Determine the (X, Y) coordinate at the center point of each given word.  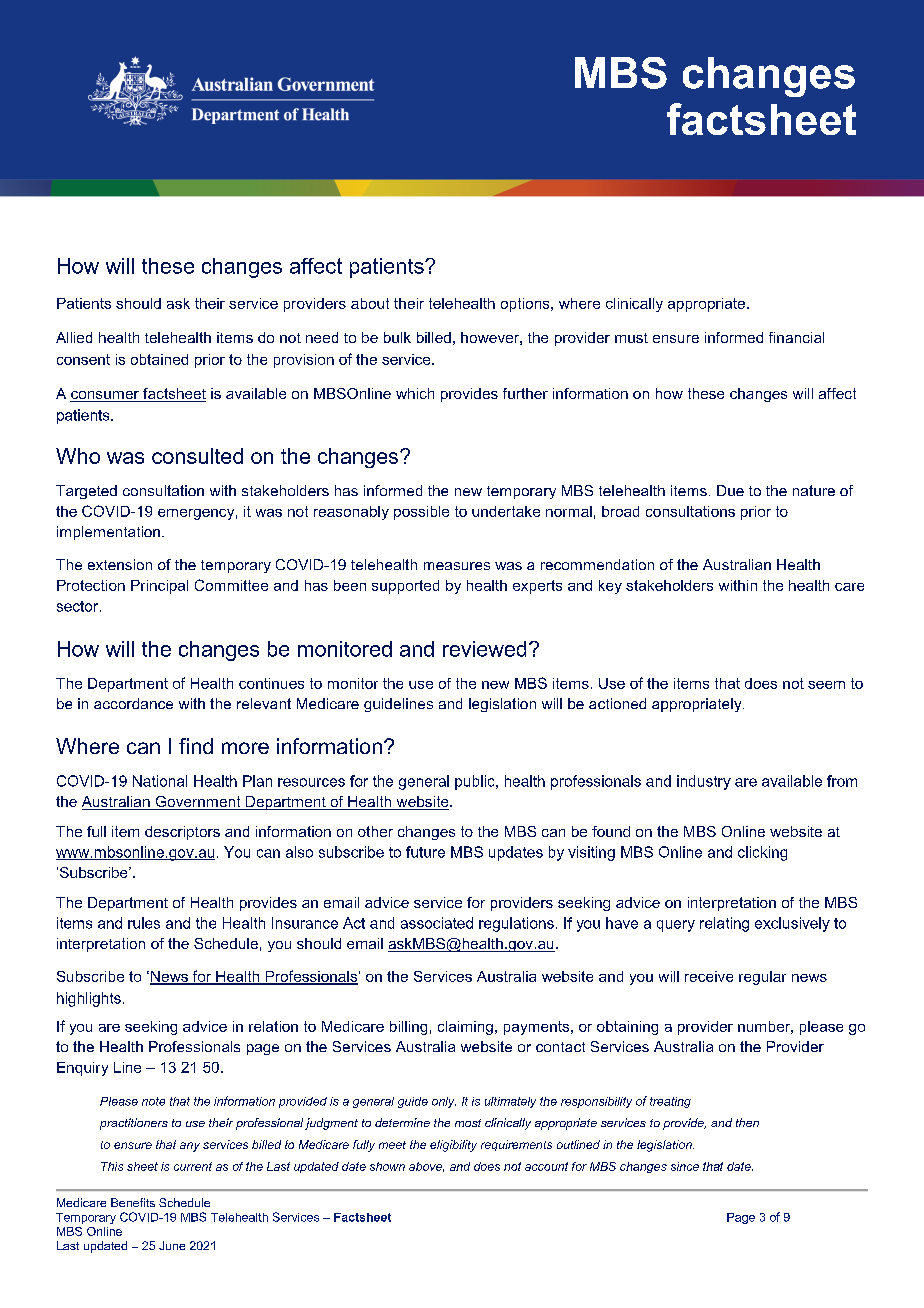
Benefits (133, 1202)
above (426, 1167)
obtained (159, 359)
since (685, 1166)
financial (796, 337)
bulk (397, 337)
